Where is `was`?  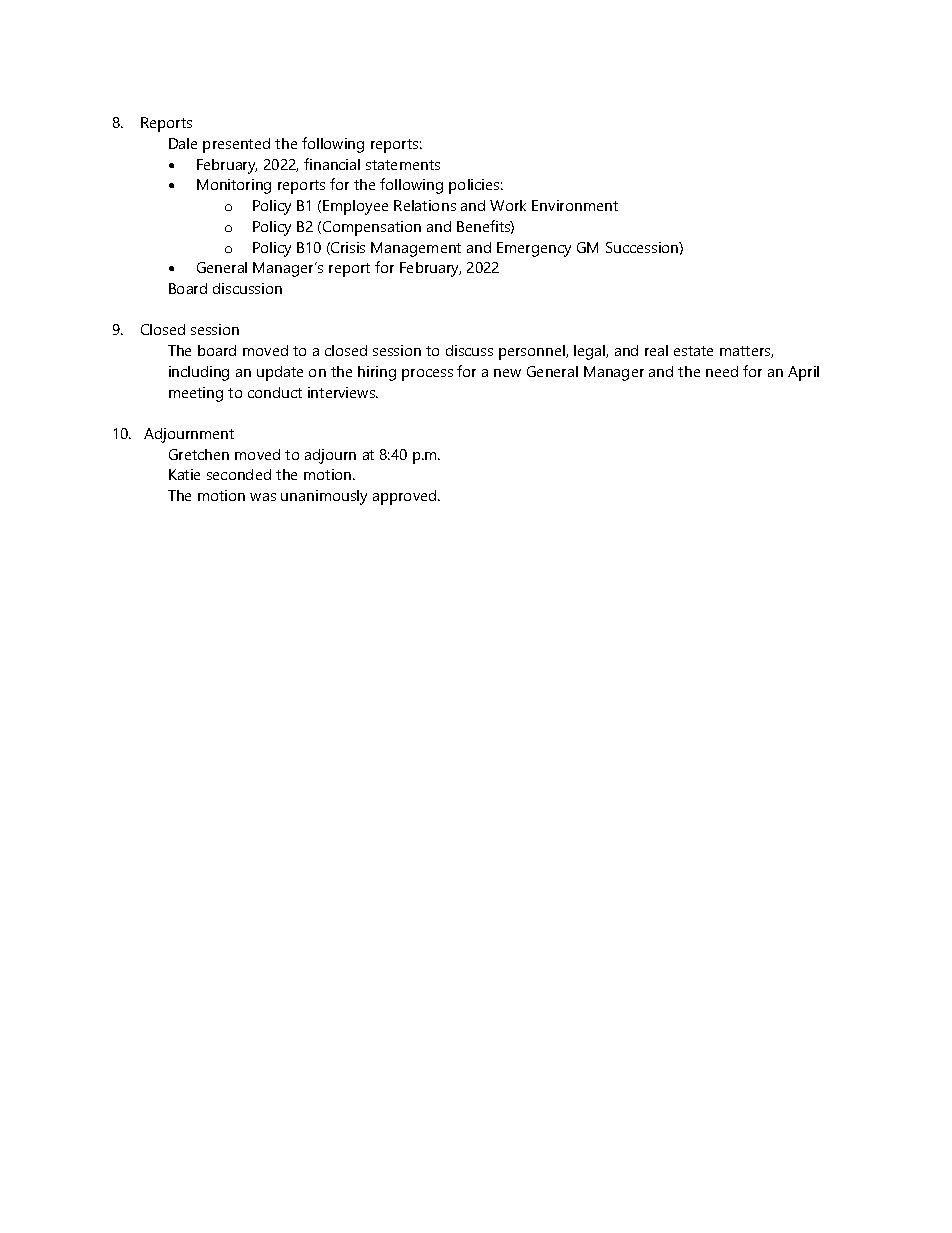
was is located at coordinates (263, 497).
